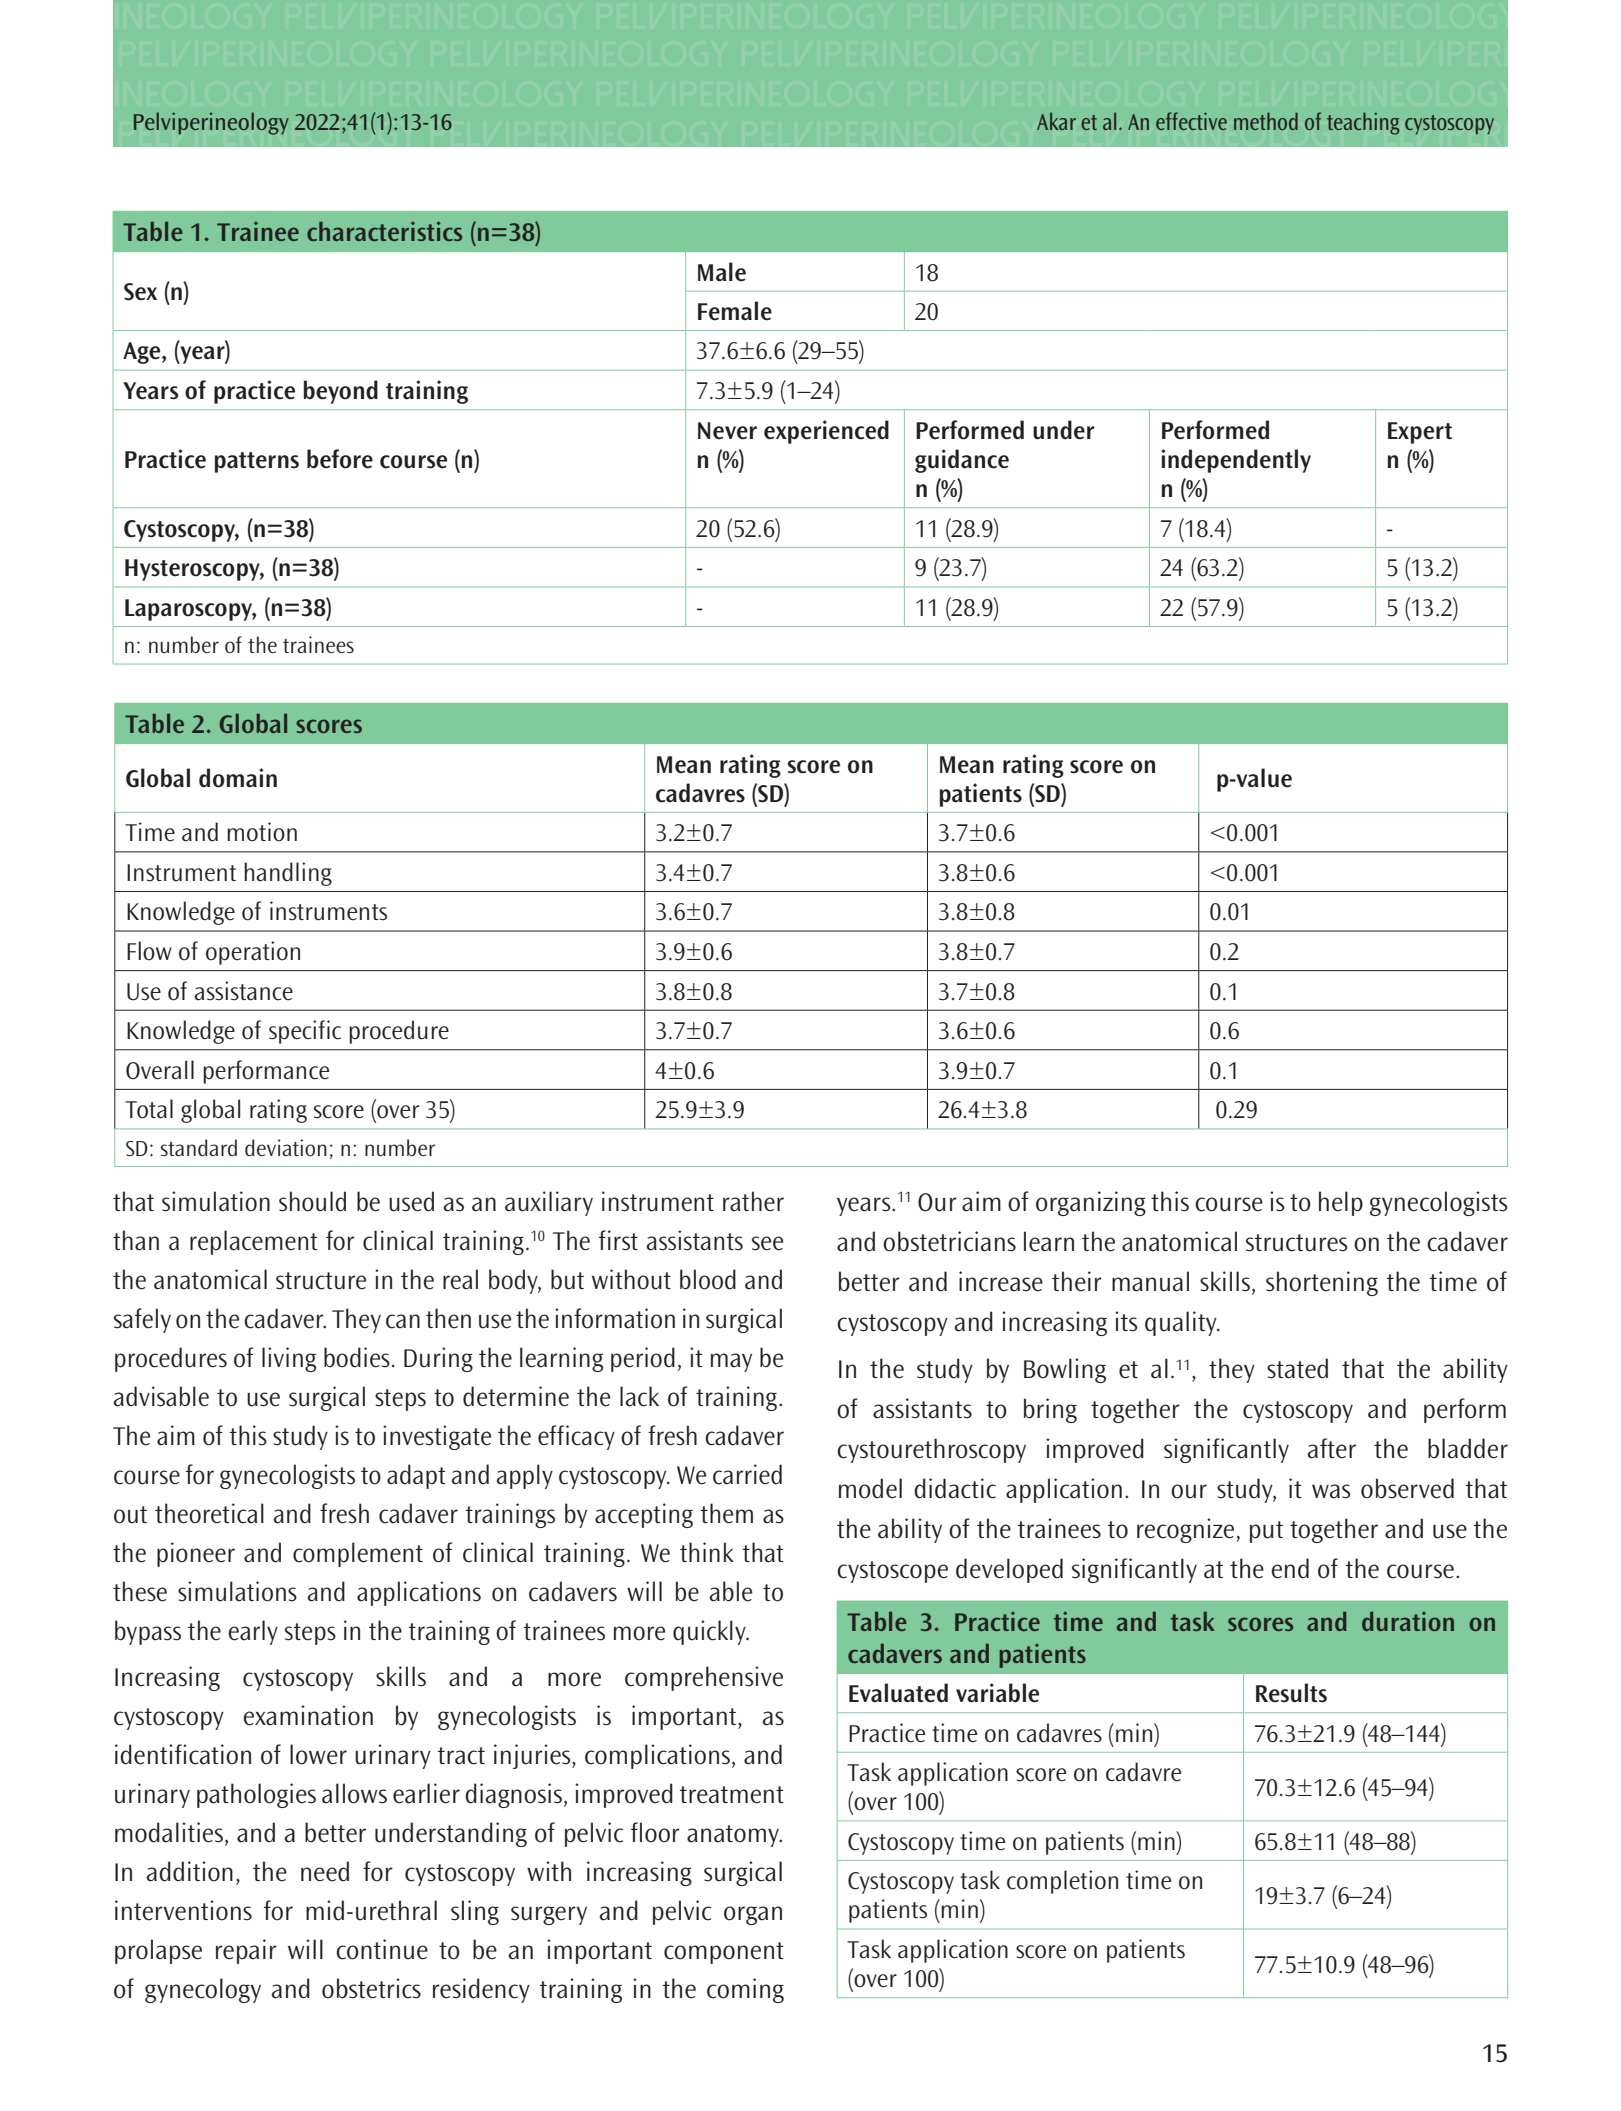  I want to click on shortening, so click(1322, 1283).
